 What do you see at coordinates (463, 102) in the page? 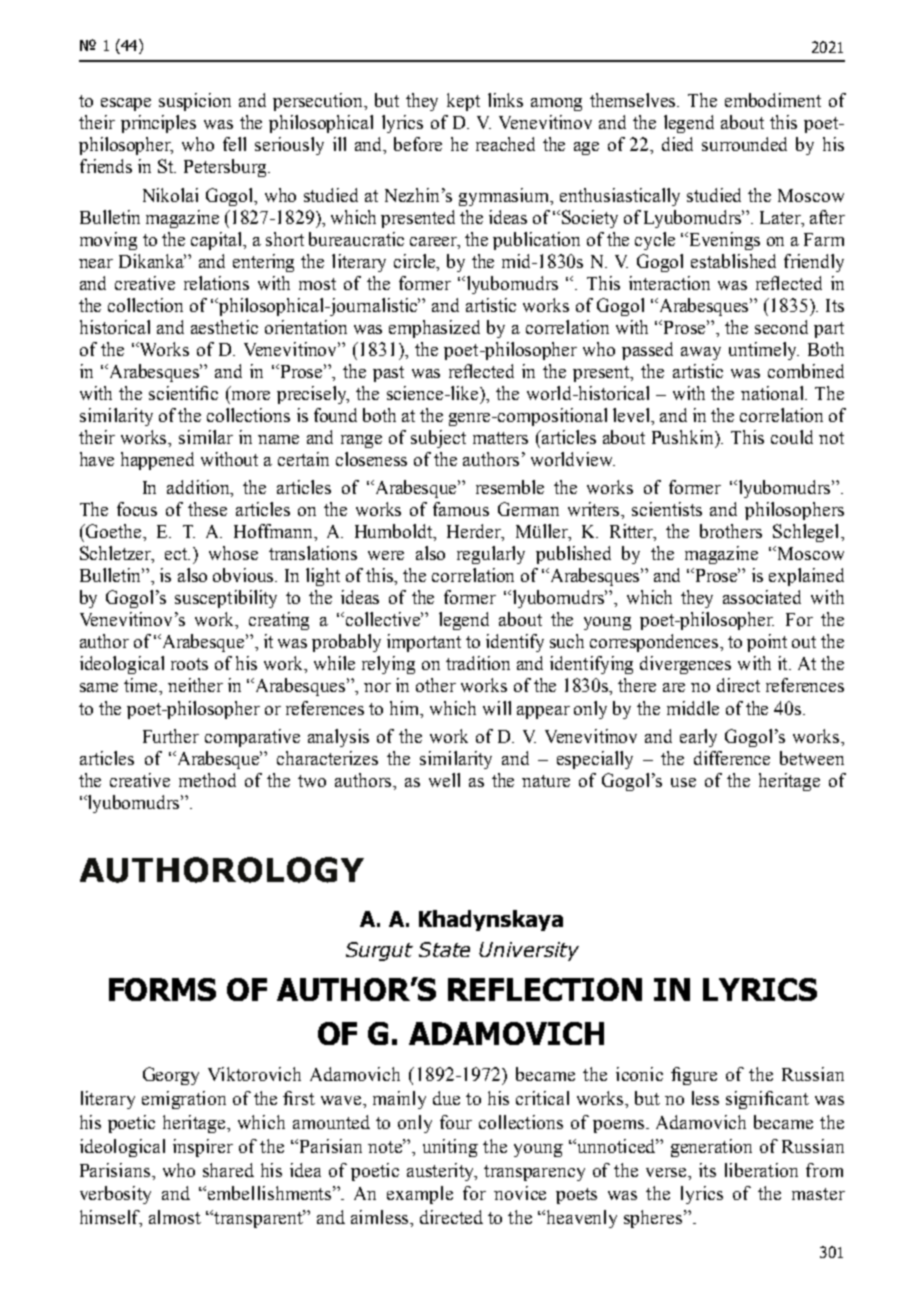
I see `kept` at bounding box center [463, 102].
